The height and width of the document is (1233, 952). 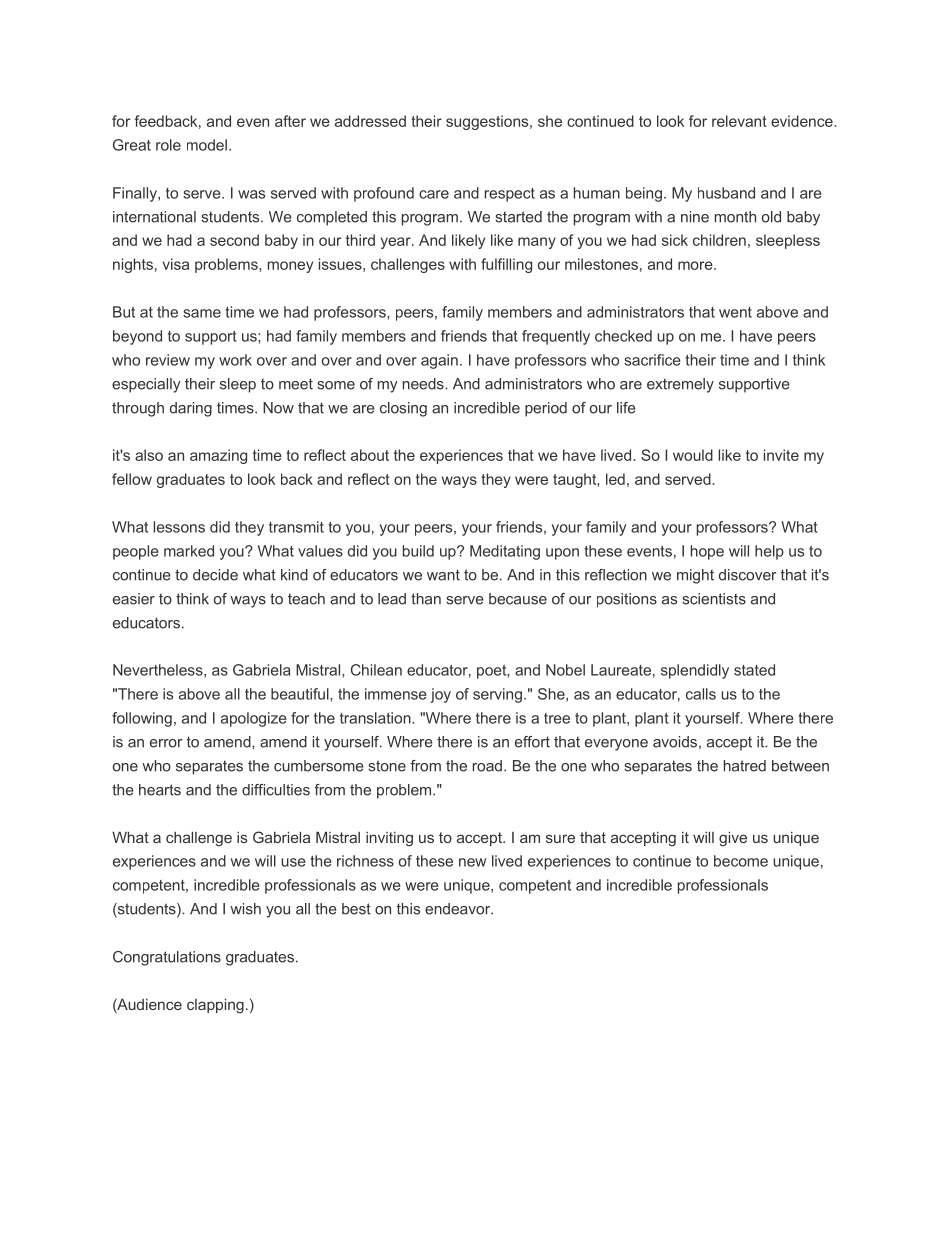 What do you see at coordinates (207, 145) in the document?
I see `model` at bounding box center [207, 145].
